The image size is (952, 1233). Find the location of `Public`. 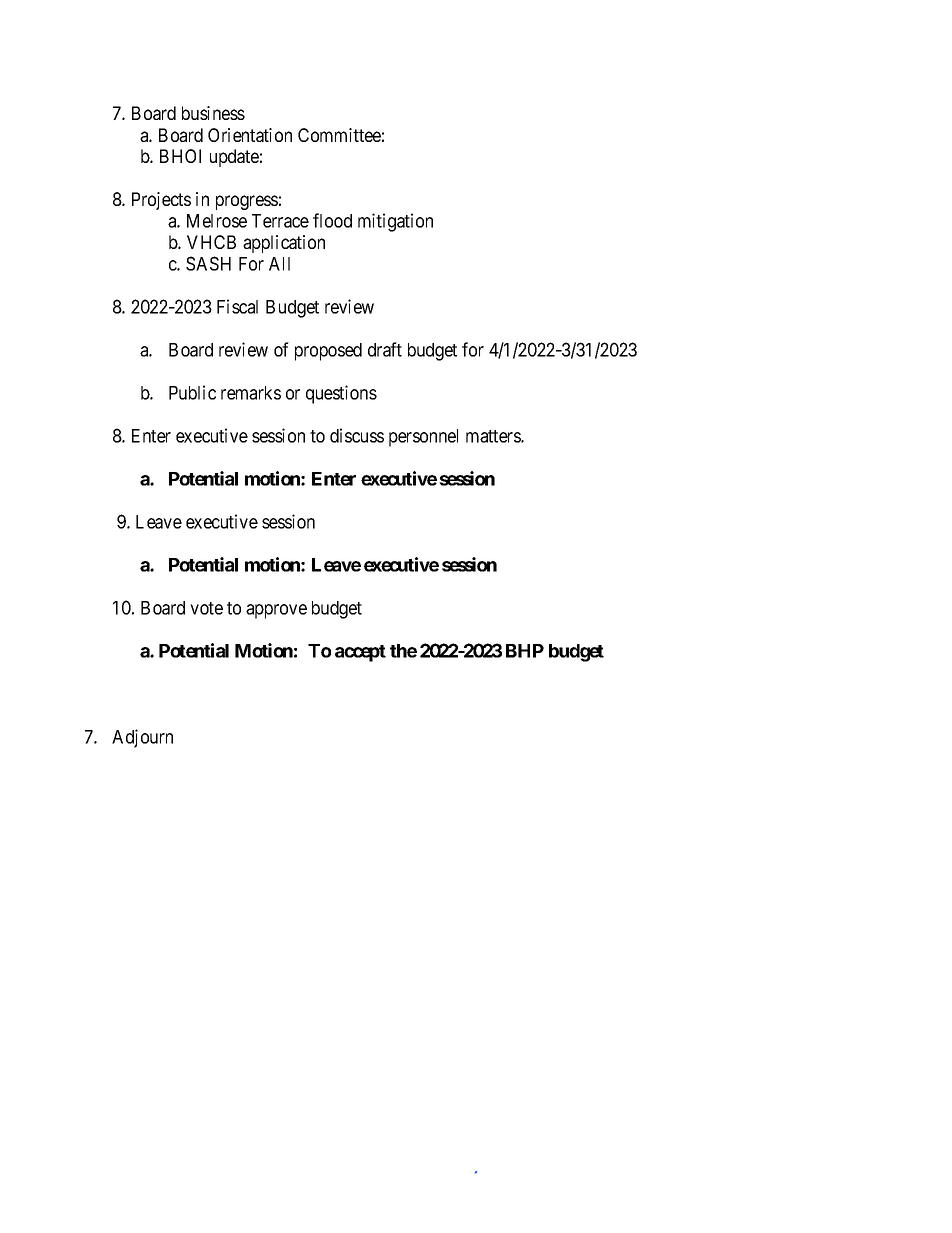

Public is located at coordinates (192, 392).
